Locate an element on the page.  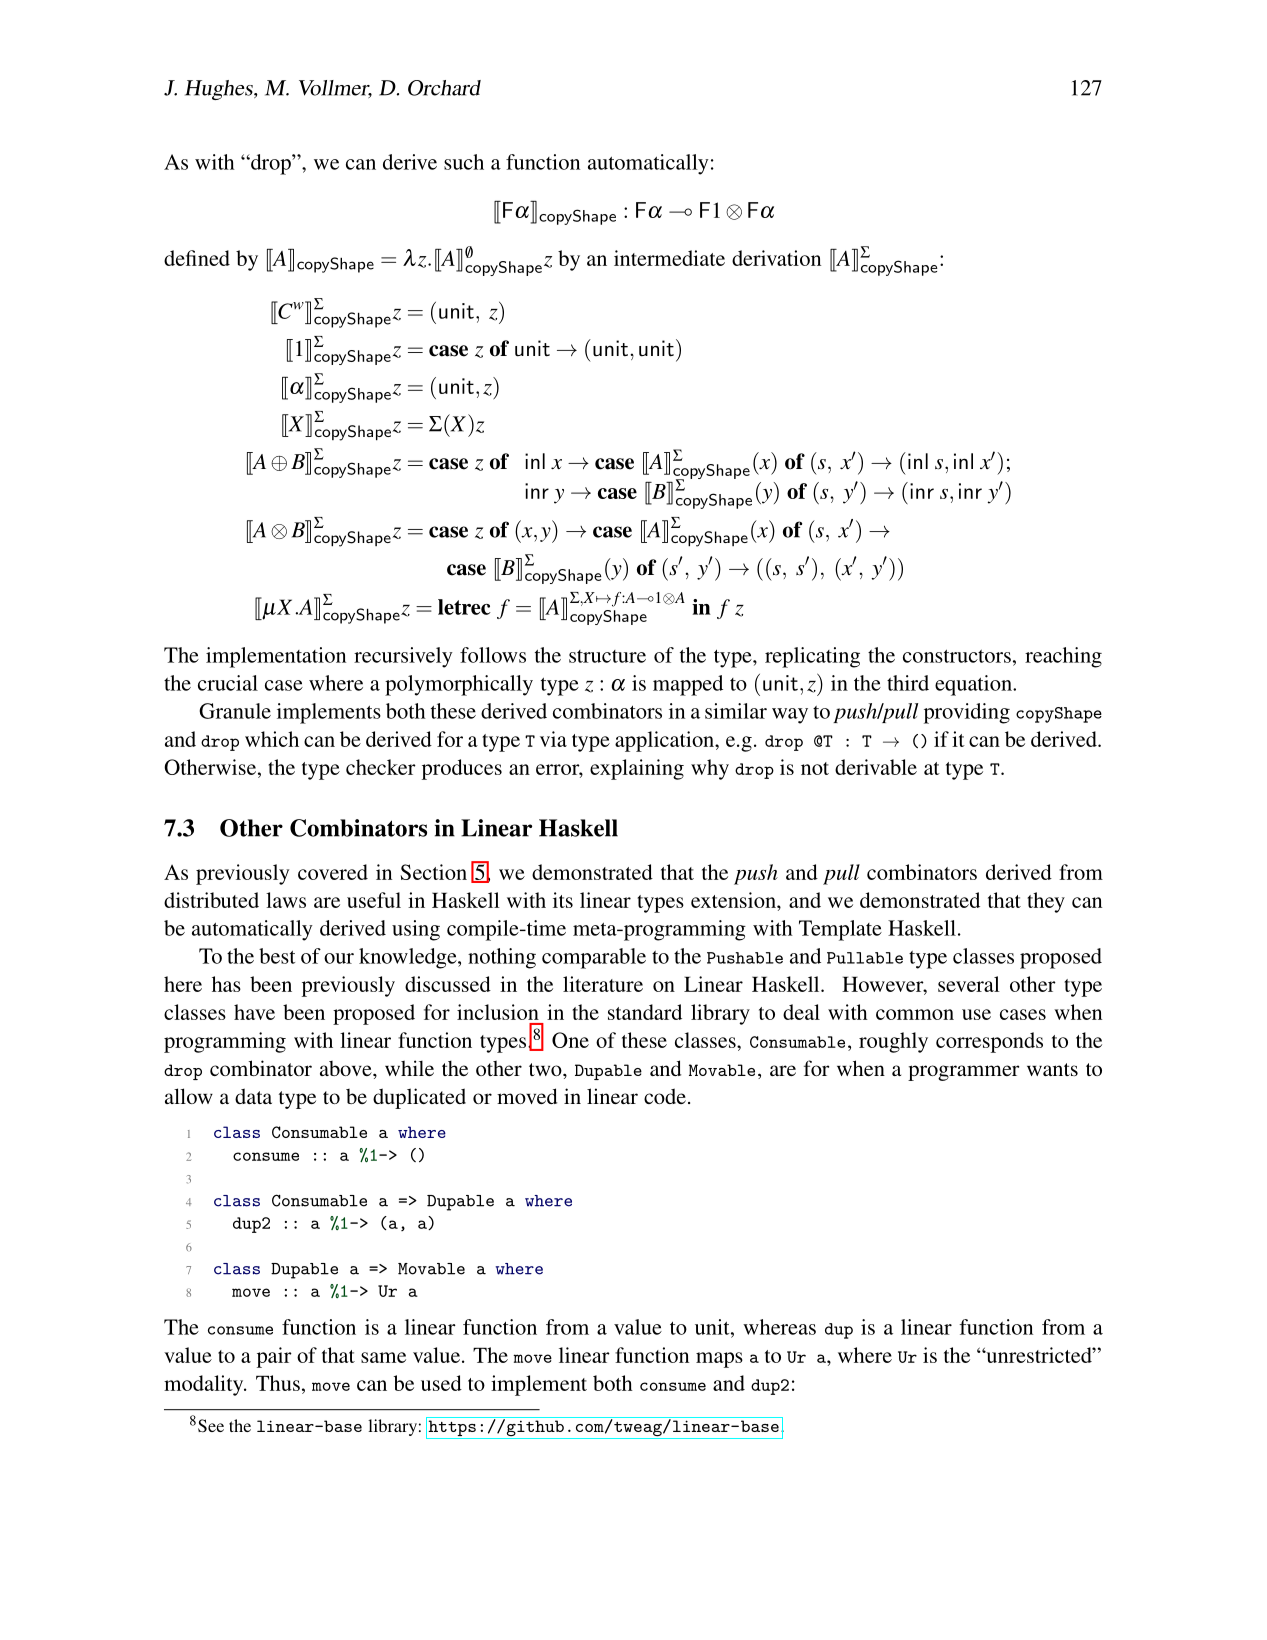
constructors is located at coordinates (957, 656).
